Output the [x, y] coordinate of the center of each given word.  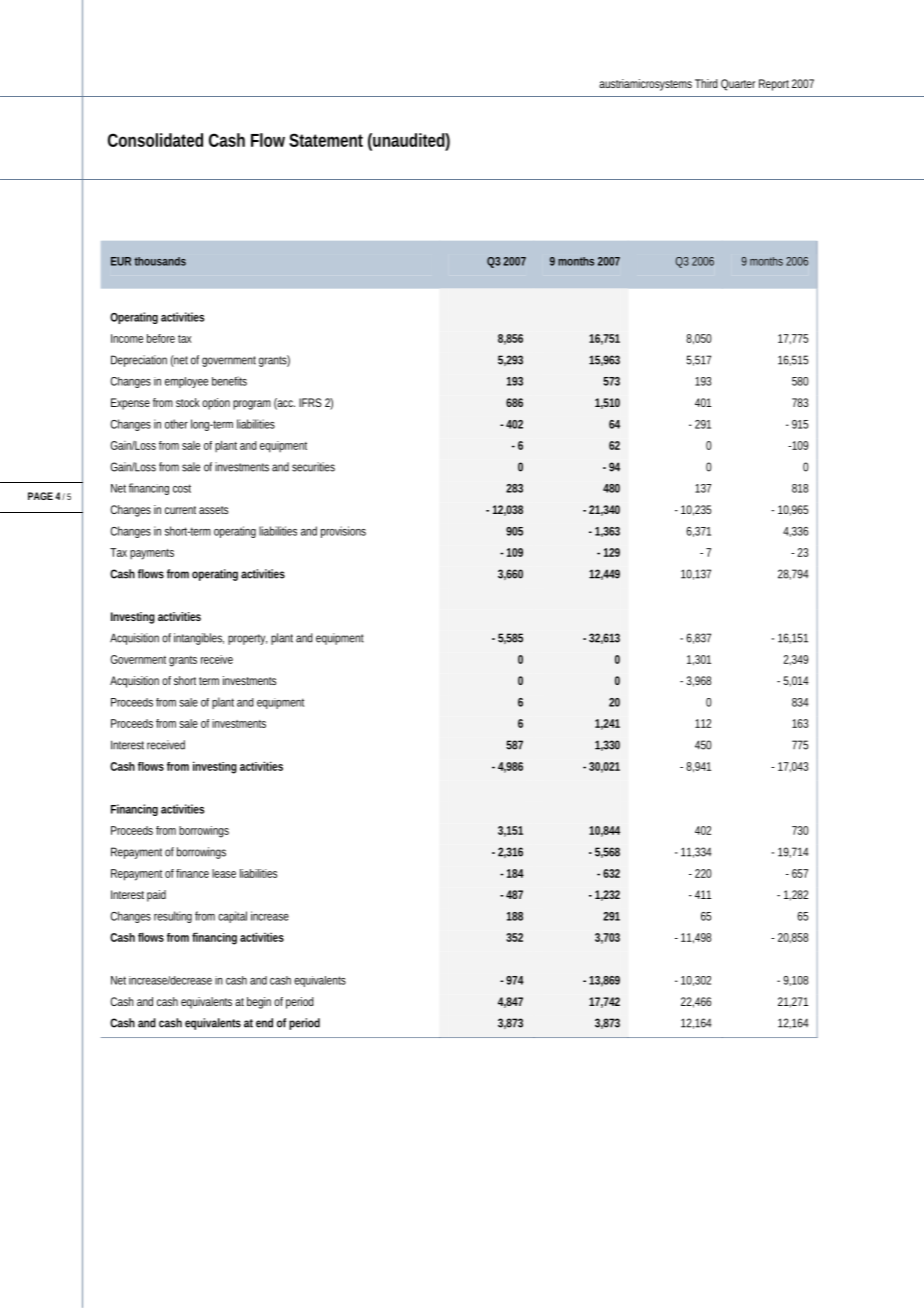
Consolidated [155, 140]
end [264, 1023]
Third [706, 83]
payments [152, 554]
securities [313, 467]
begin [259, 1003]
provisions [343, 532]
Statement [326, 140]
